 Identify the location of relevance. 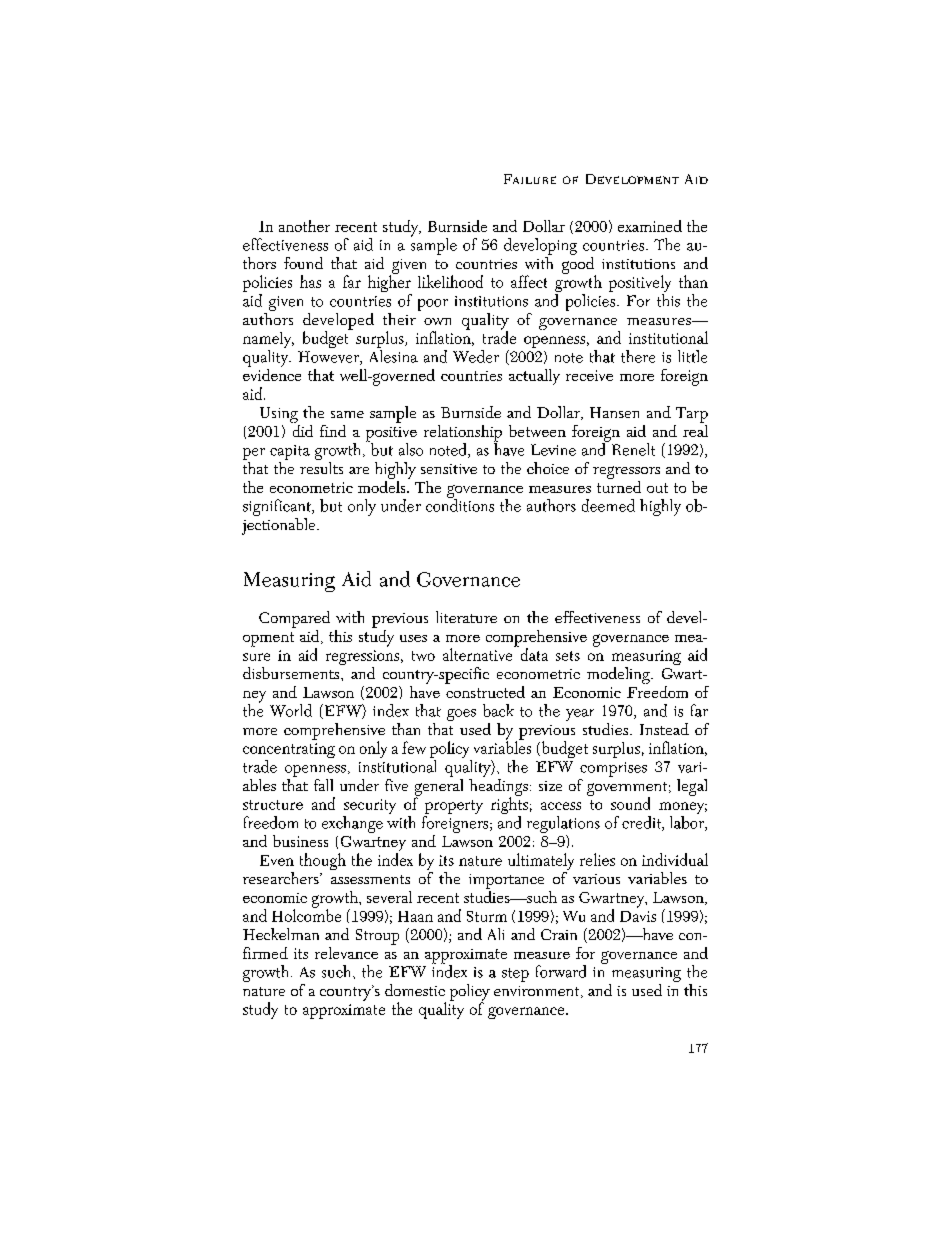
(346, 953).
